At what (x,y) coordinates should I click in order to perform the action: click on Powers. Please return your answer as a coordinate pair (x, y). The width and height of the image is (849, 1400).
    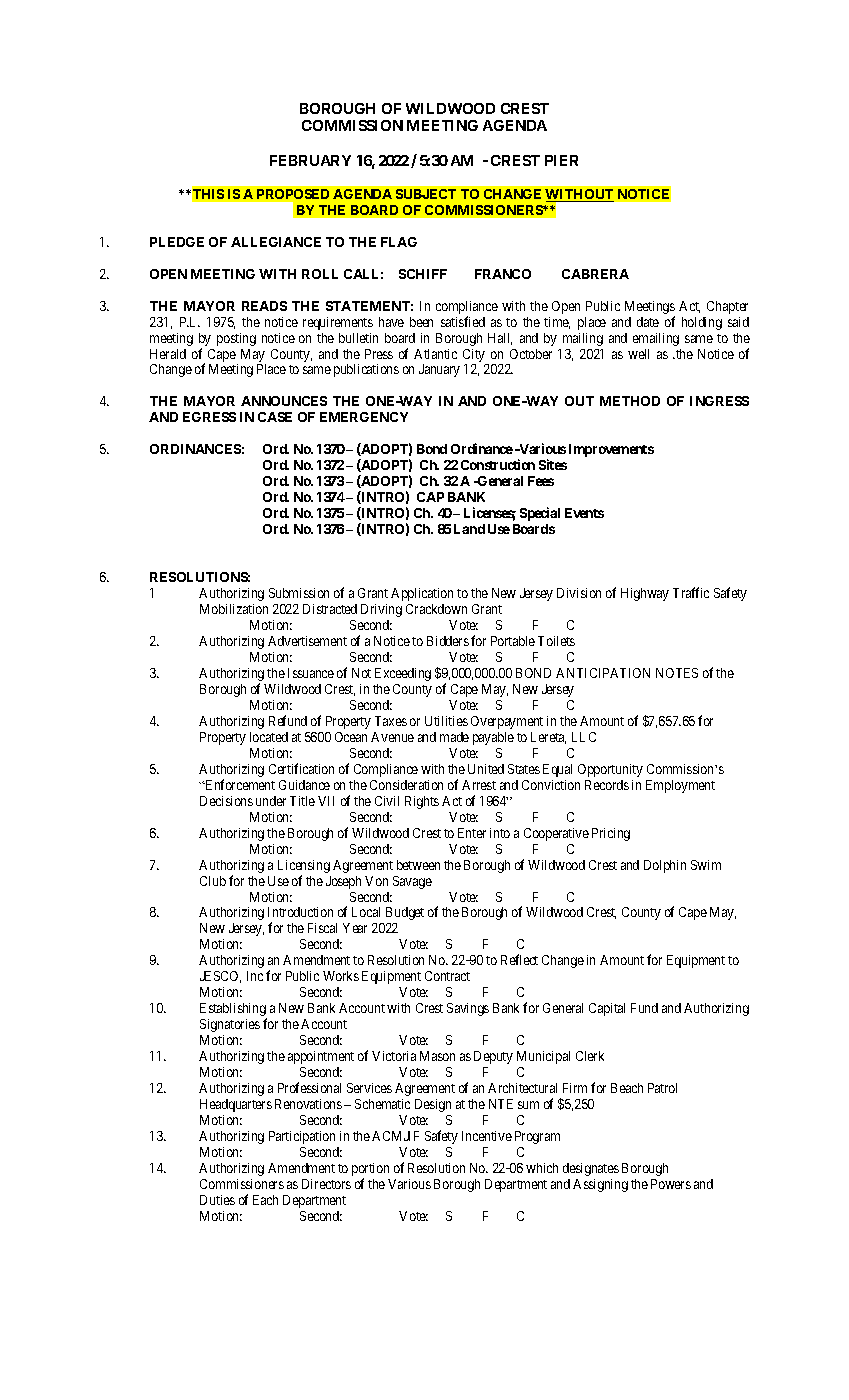
    Looking at the image, I should click on (671, 1184).
